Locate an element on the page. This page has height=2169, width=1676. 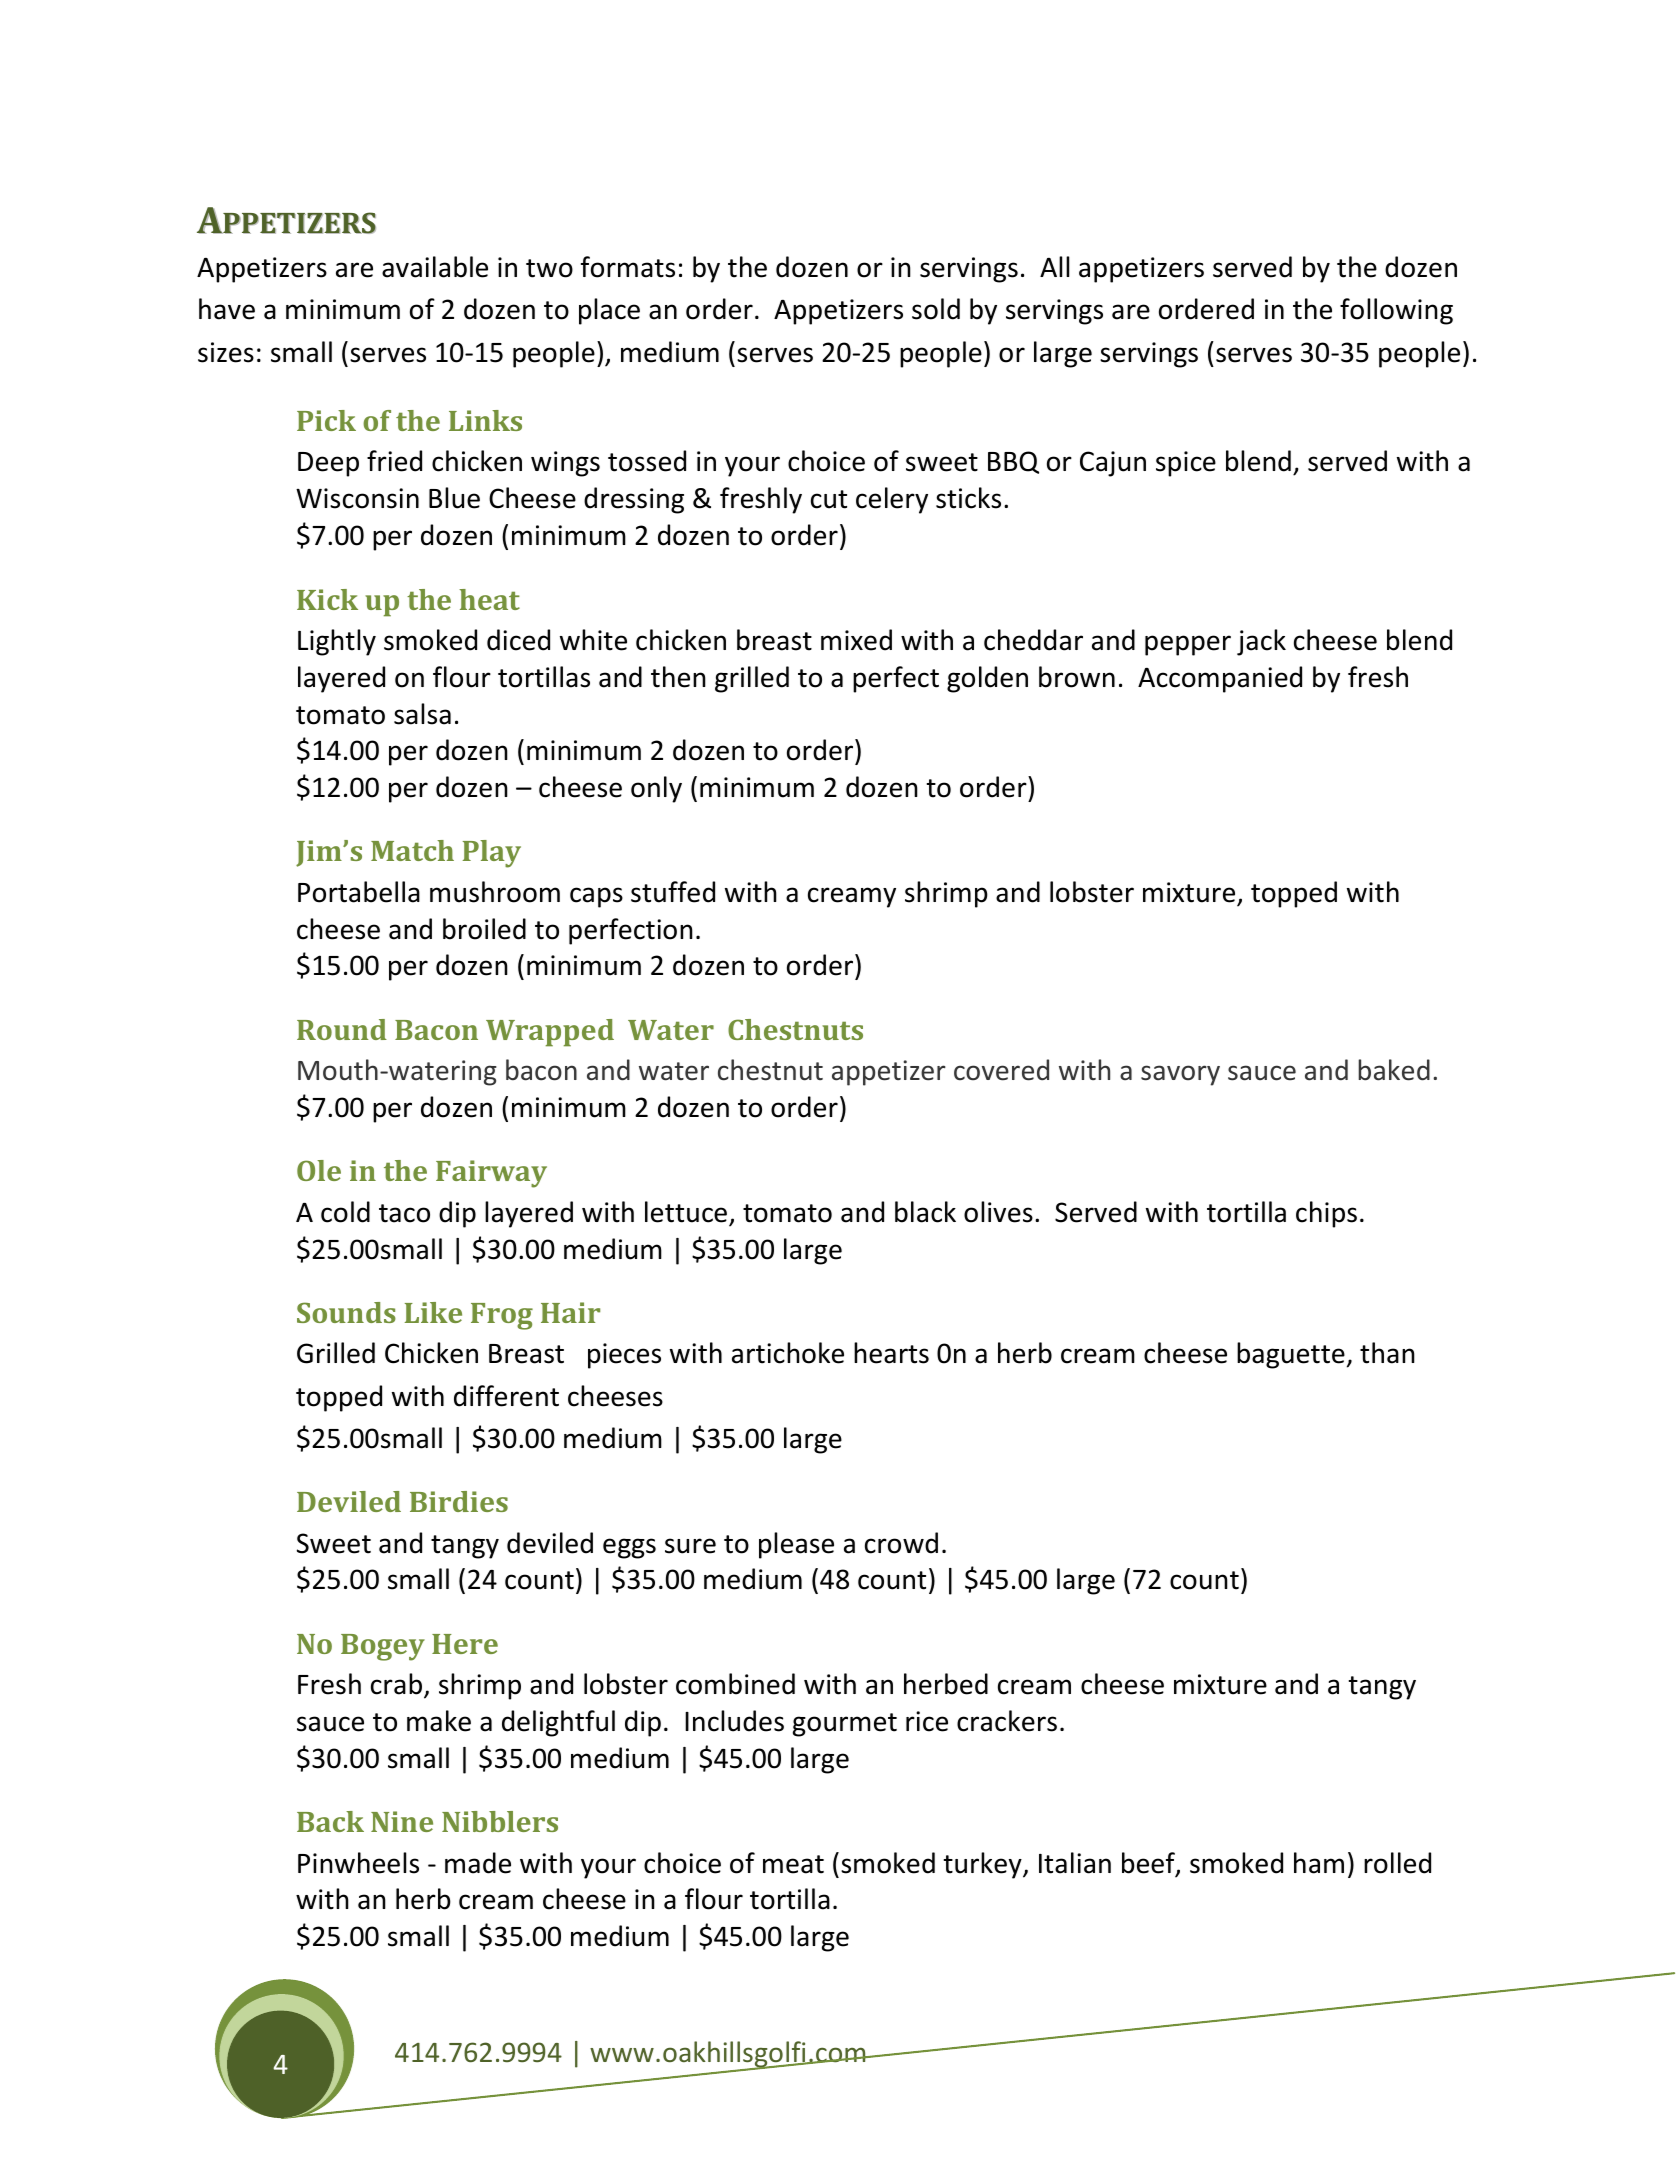
Match is located at coordinates (412, 850).
